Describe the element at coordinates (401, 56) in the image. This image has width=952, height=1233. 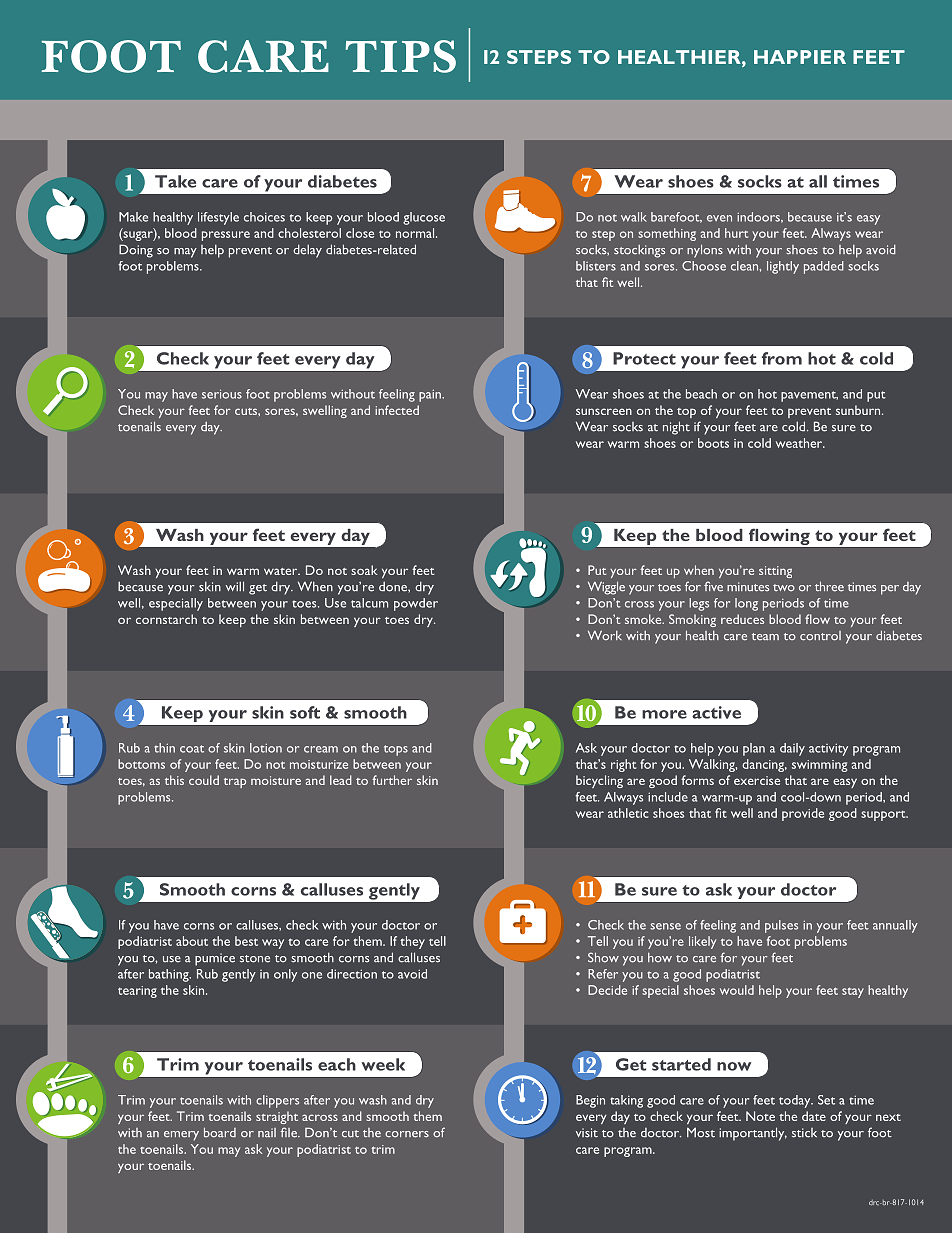
I see `TIPS` at that location.
